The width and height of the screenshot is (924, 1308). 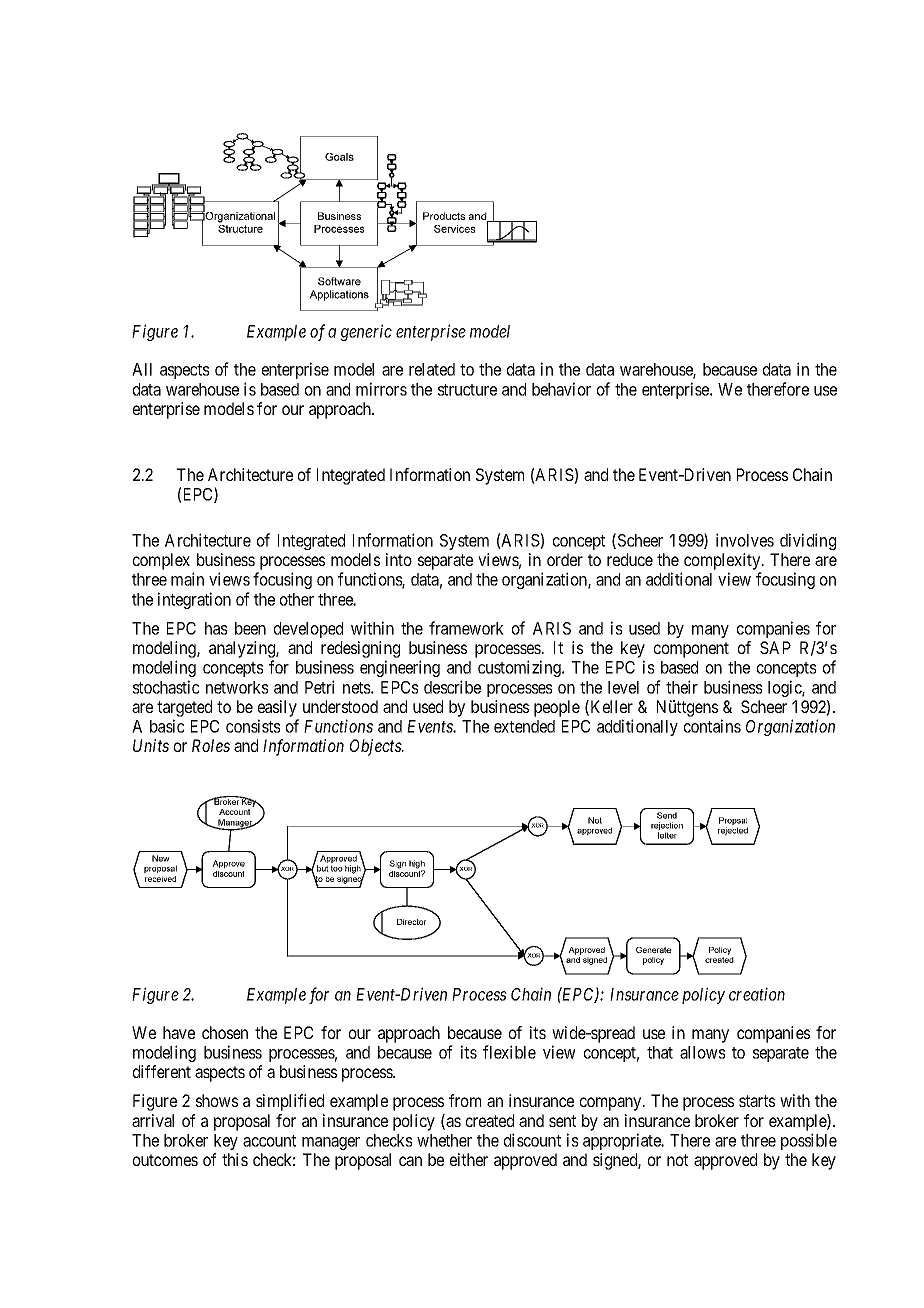 What do you see at coordinates (366, 332) in the screenshot?
I see `generic` at bounding box center [366, 332].
